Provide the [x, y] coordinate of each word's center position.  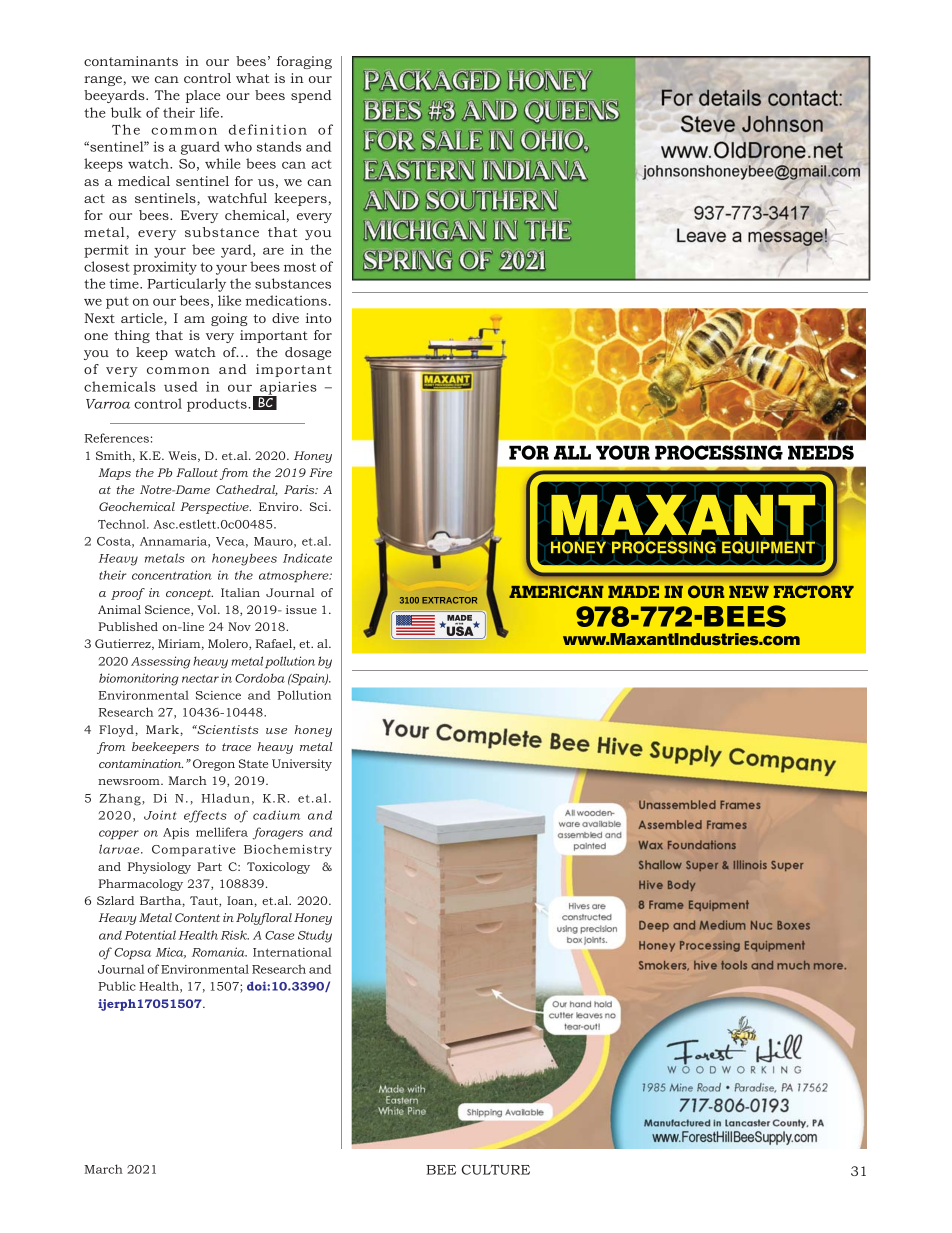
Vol [208, 609]
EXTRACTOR [449, 600]
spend [311, 96]
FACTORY [814, 591]
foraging [304, 62]
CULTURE [495, 1169]
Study [315, 936]
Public [117, 986]
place [203, 96]
